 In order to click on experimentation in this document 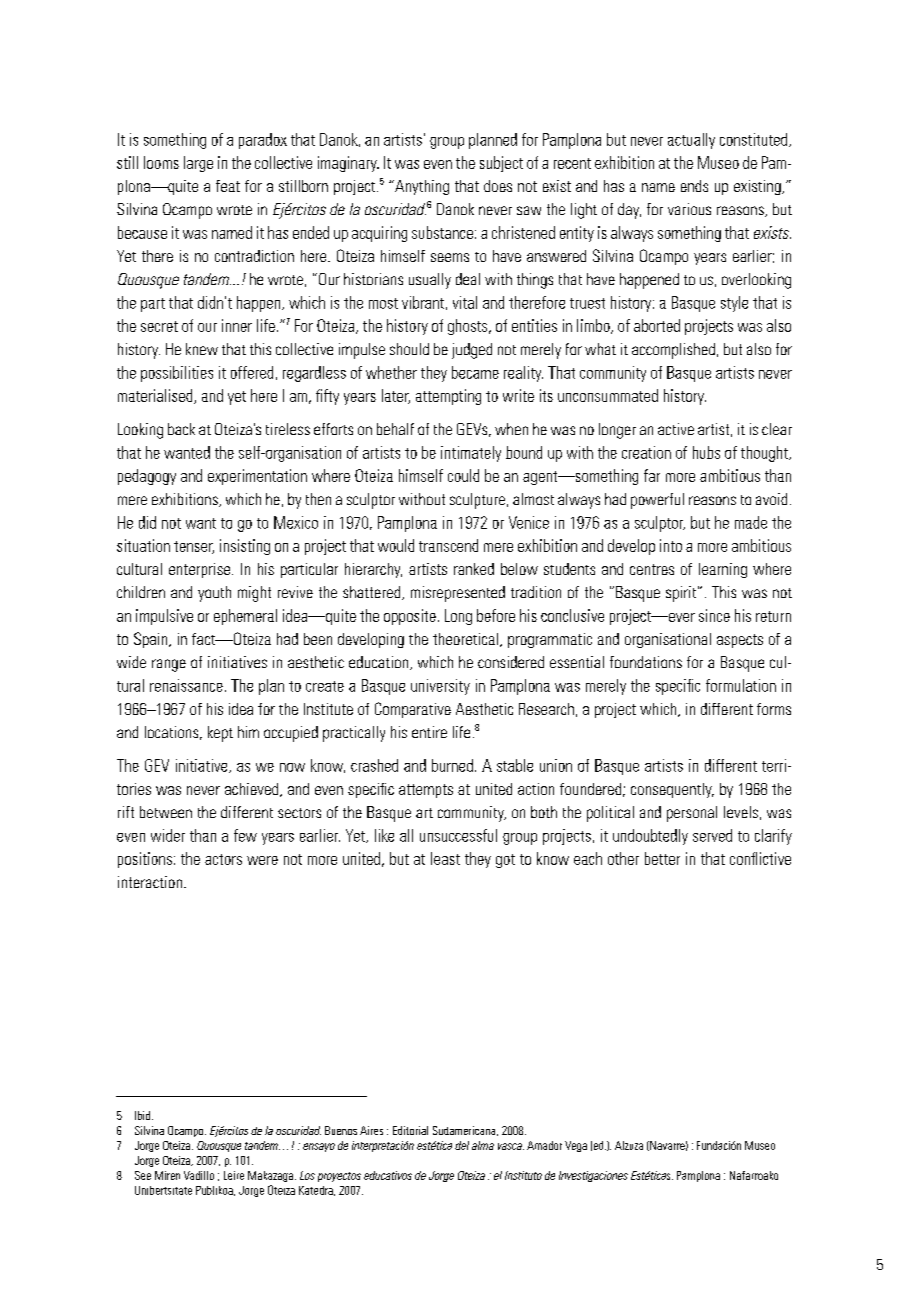, I will do `click(257, 477)`.
